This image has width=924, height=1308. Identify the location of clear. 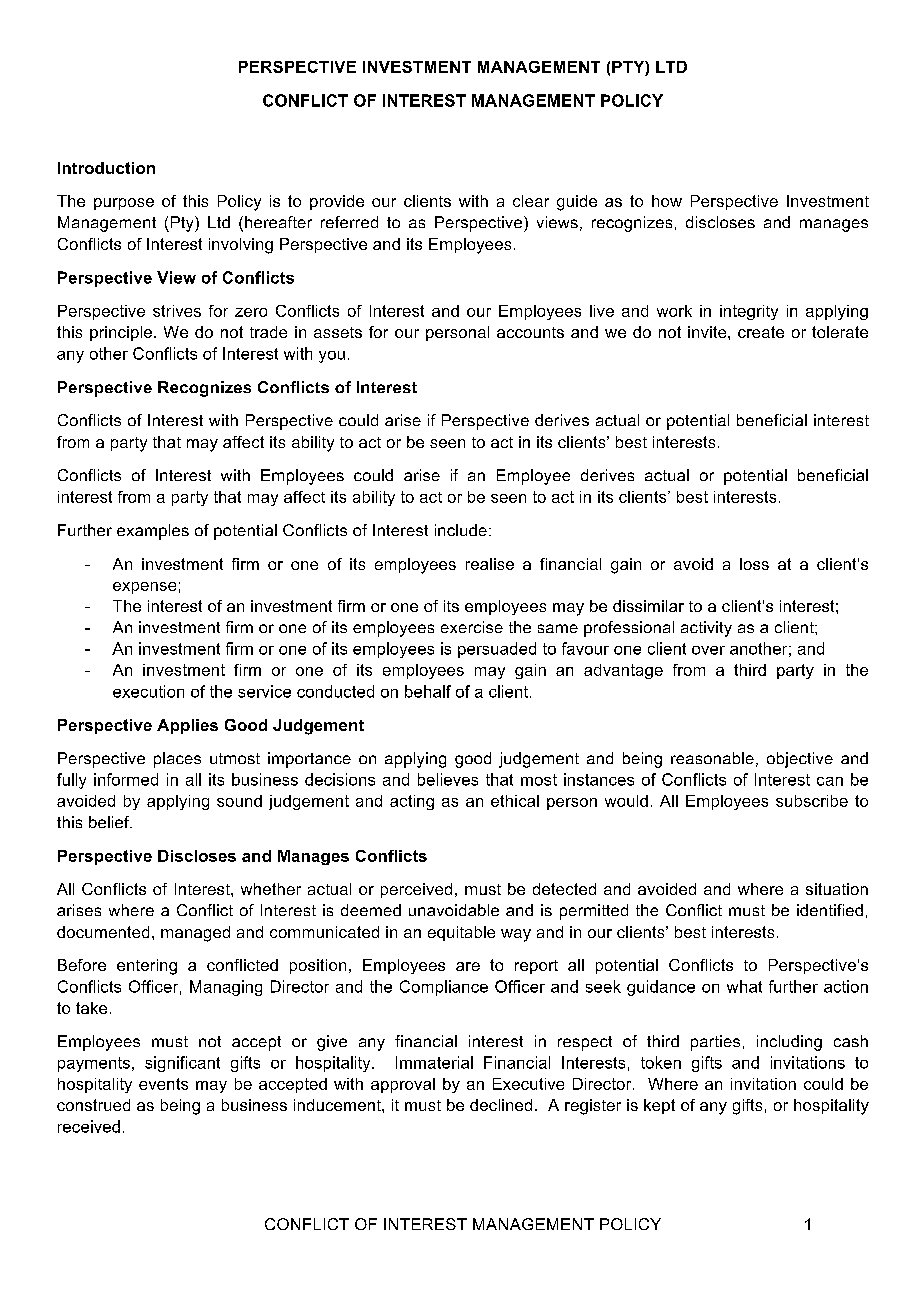
(531, 201).
